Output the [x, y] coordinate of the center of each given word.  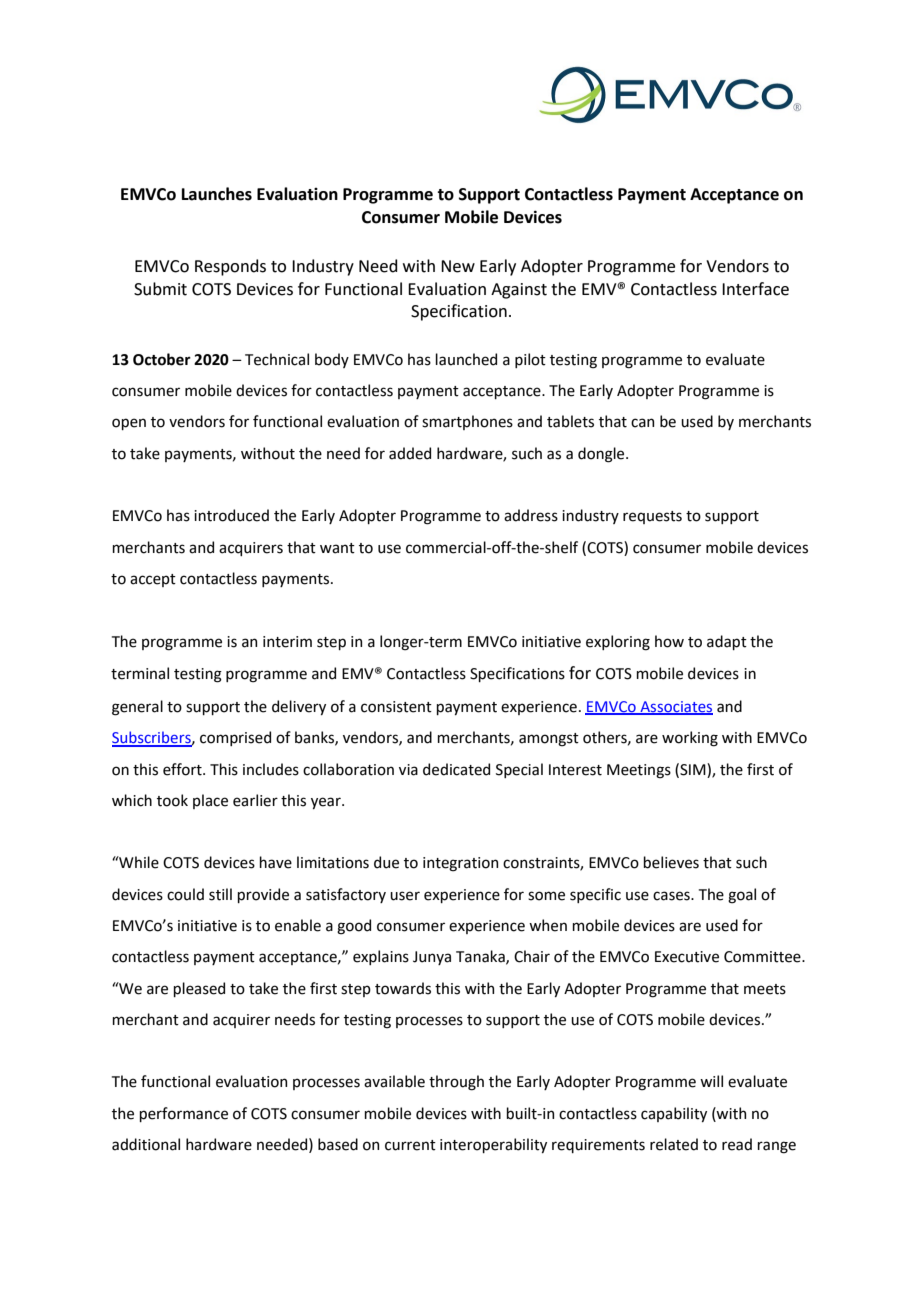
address [531, 515]
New [458, 266]
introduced [231, 515]
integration [460, 864]
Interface [755, 289]
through [456, 1083]
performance [183, 1114]
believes [671, 862]
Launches [217, 194]
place [210, 801]
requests [652, 517]
